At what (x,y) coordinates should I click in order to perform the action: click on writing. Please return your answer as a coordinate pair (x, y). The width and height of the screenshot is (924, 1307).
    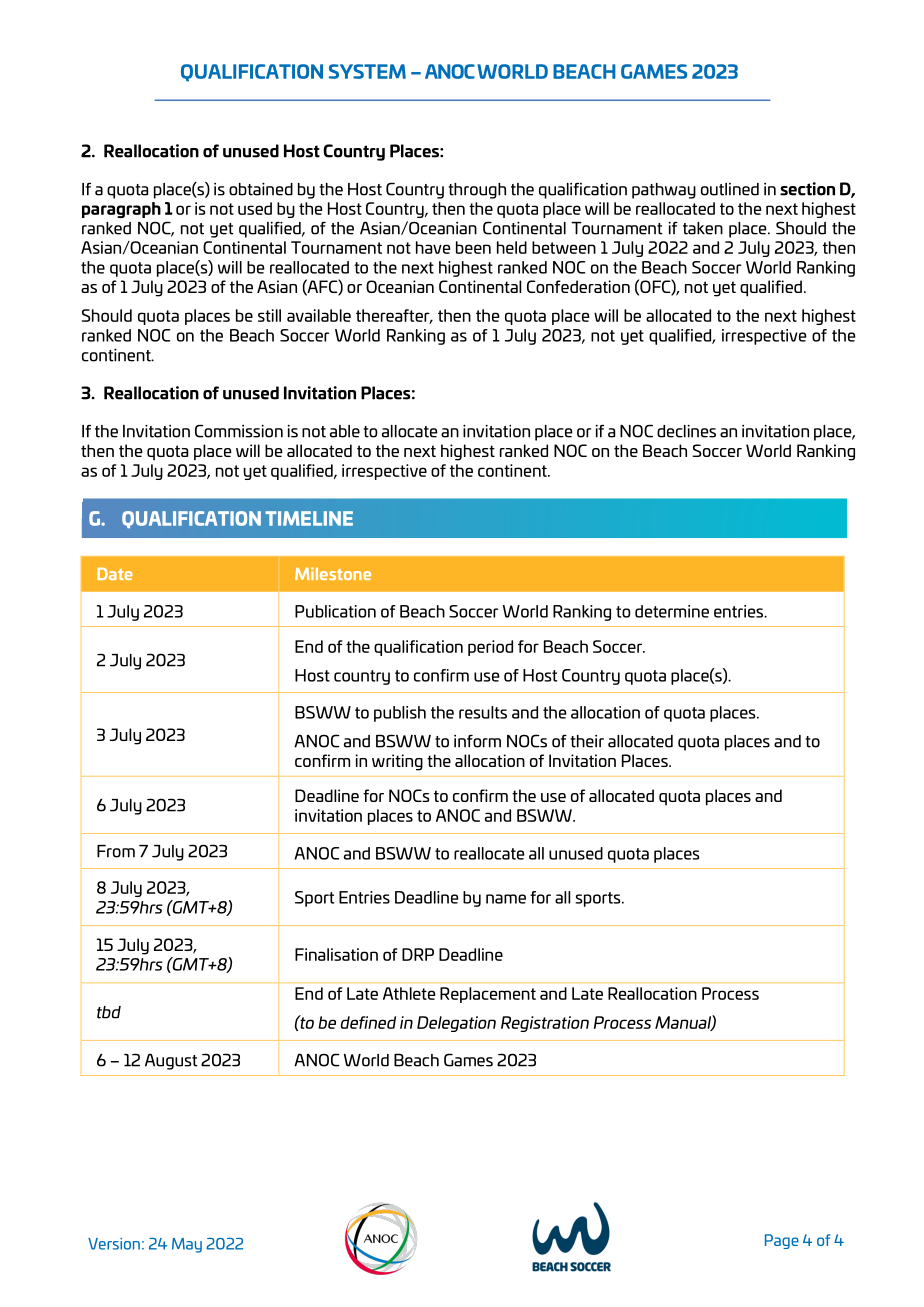
    Looking at the image, I should click on (397, 762).
